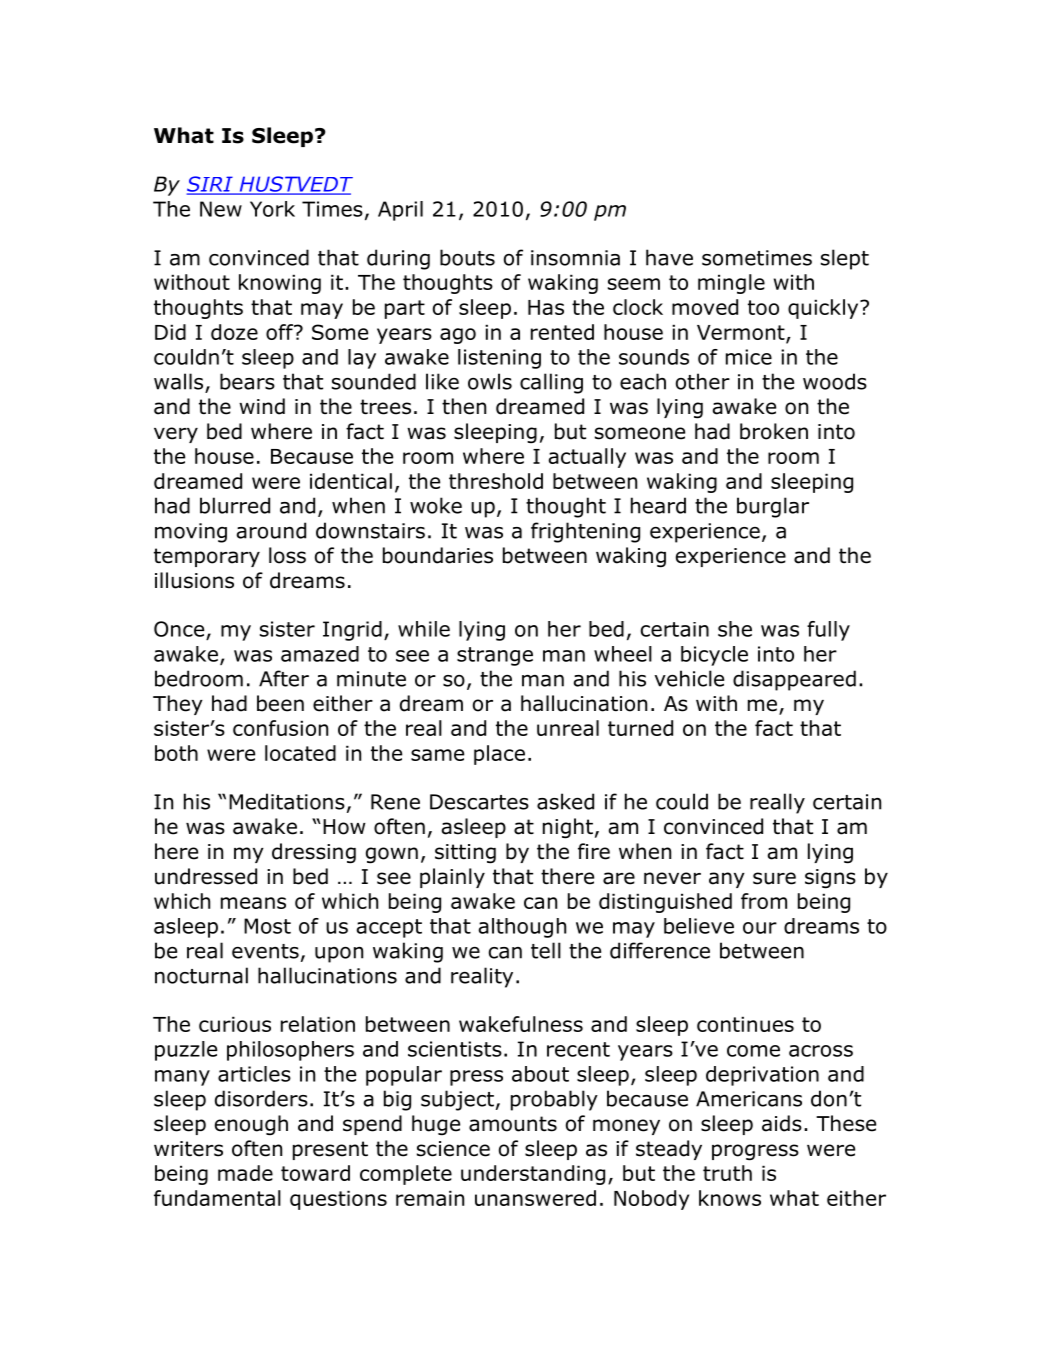 This page has width=1042, height=1348. I want to click on York, so click(272, 209).
